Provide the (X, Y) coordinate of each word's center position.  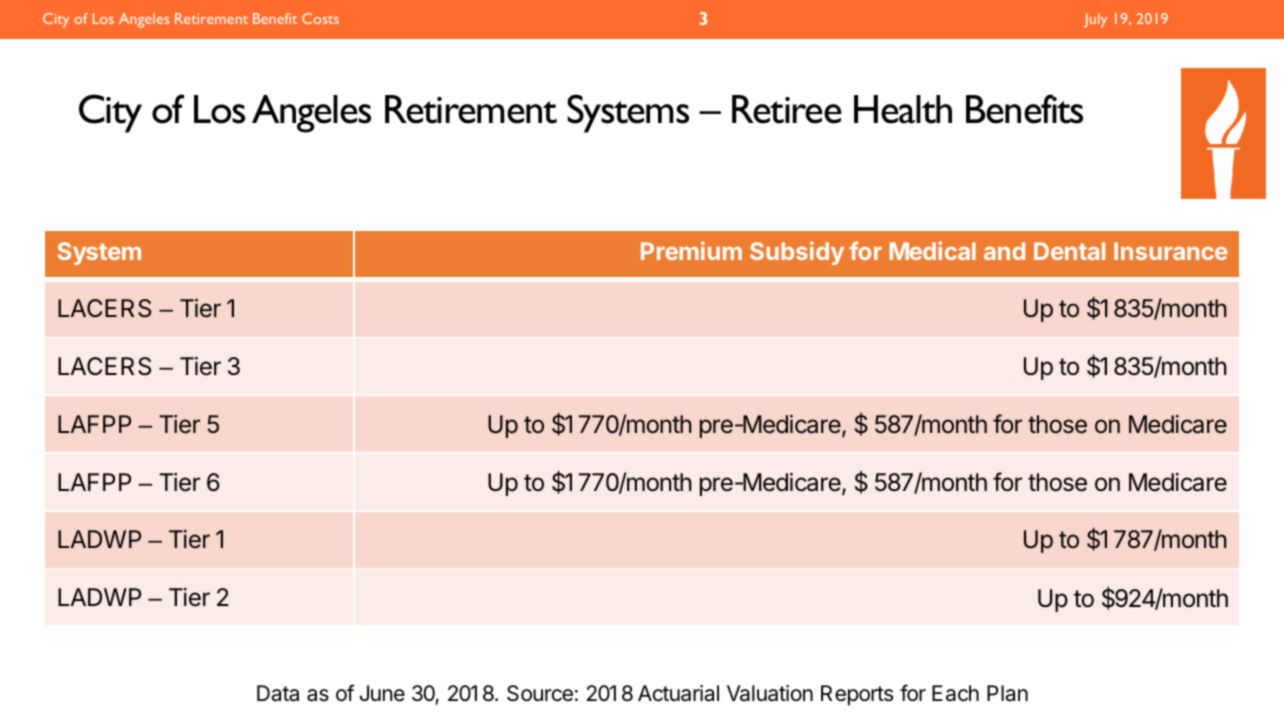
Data (278, 693)
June (382, 693)
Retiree (787, 109)
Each (955, 693)
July (1095, 20)
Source (540, 693)
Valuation (770, 693)
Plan (1007, 693)
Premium (691, 250)
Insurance (1171, 251)
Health (903, 109)
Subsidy (797, 253)
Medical (933, 250)
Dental (1069, 251)
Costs (320, 18)
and (1004, 251)
